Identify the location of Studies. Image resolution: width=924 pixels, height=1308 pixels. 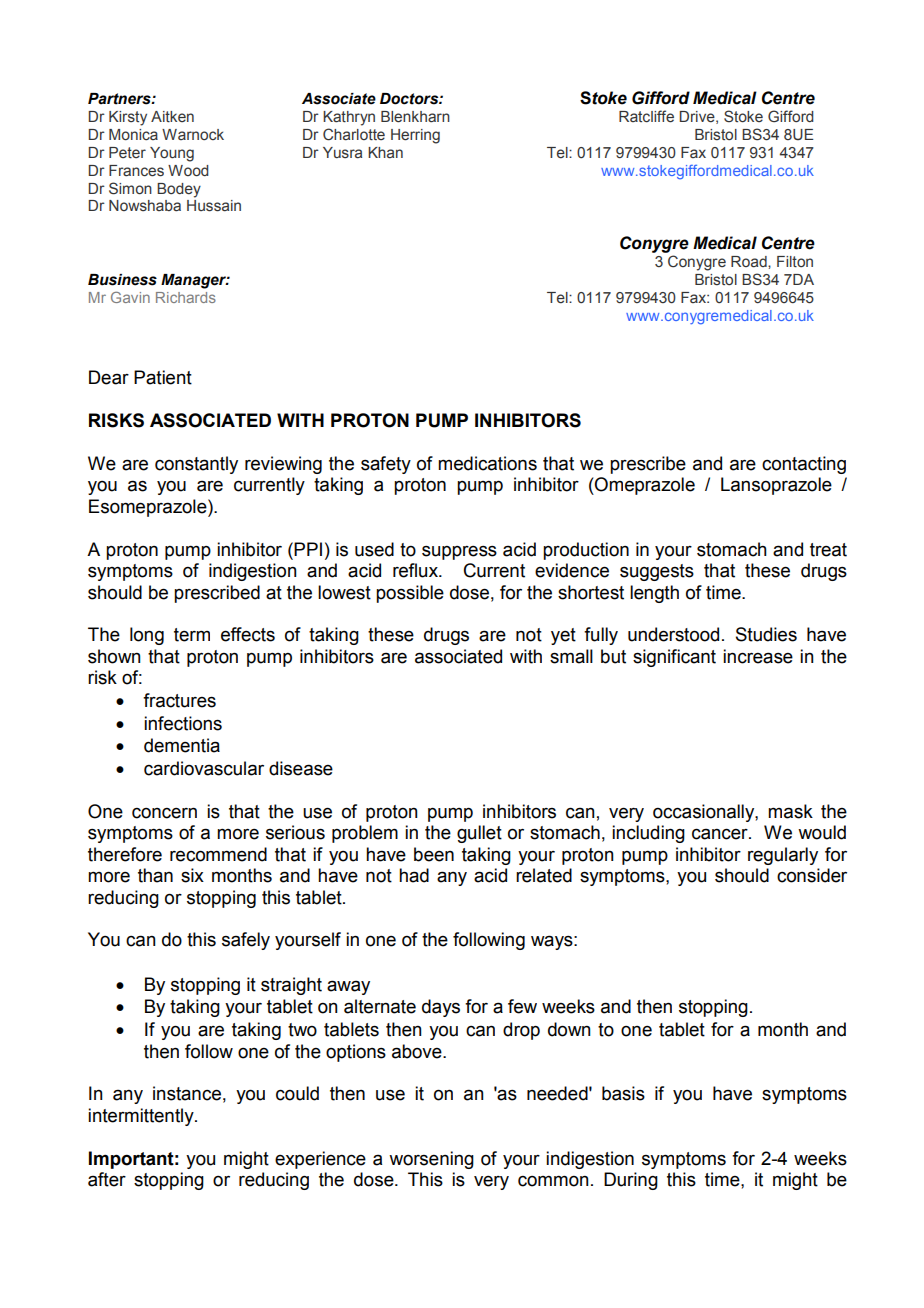
(766, 634).
